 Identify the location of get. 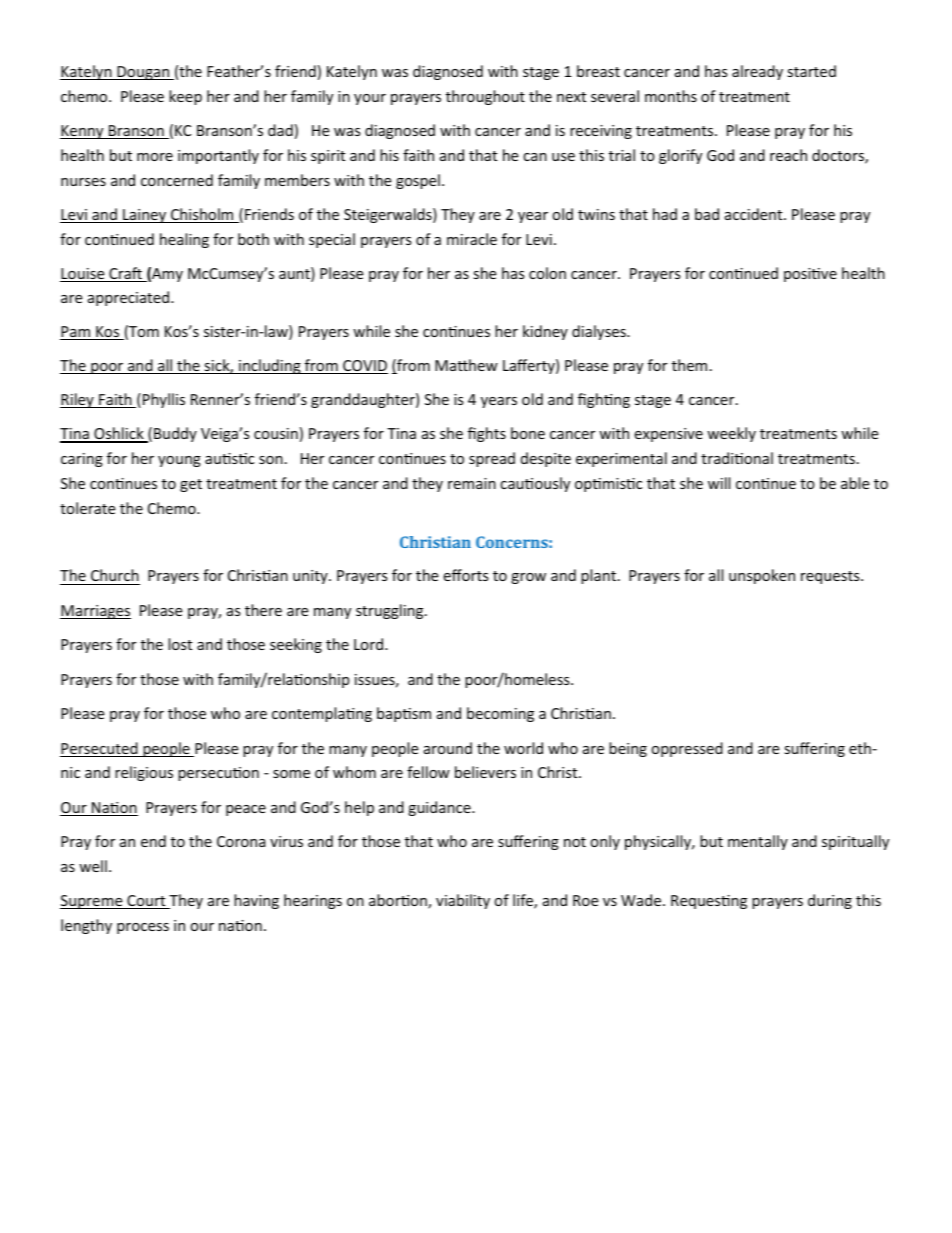
(191, 485).
